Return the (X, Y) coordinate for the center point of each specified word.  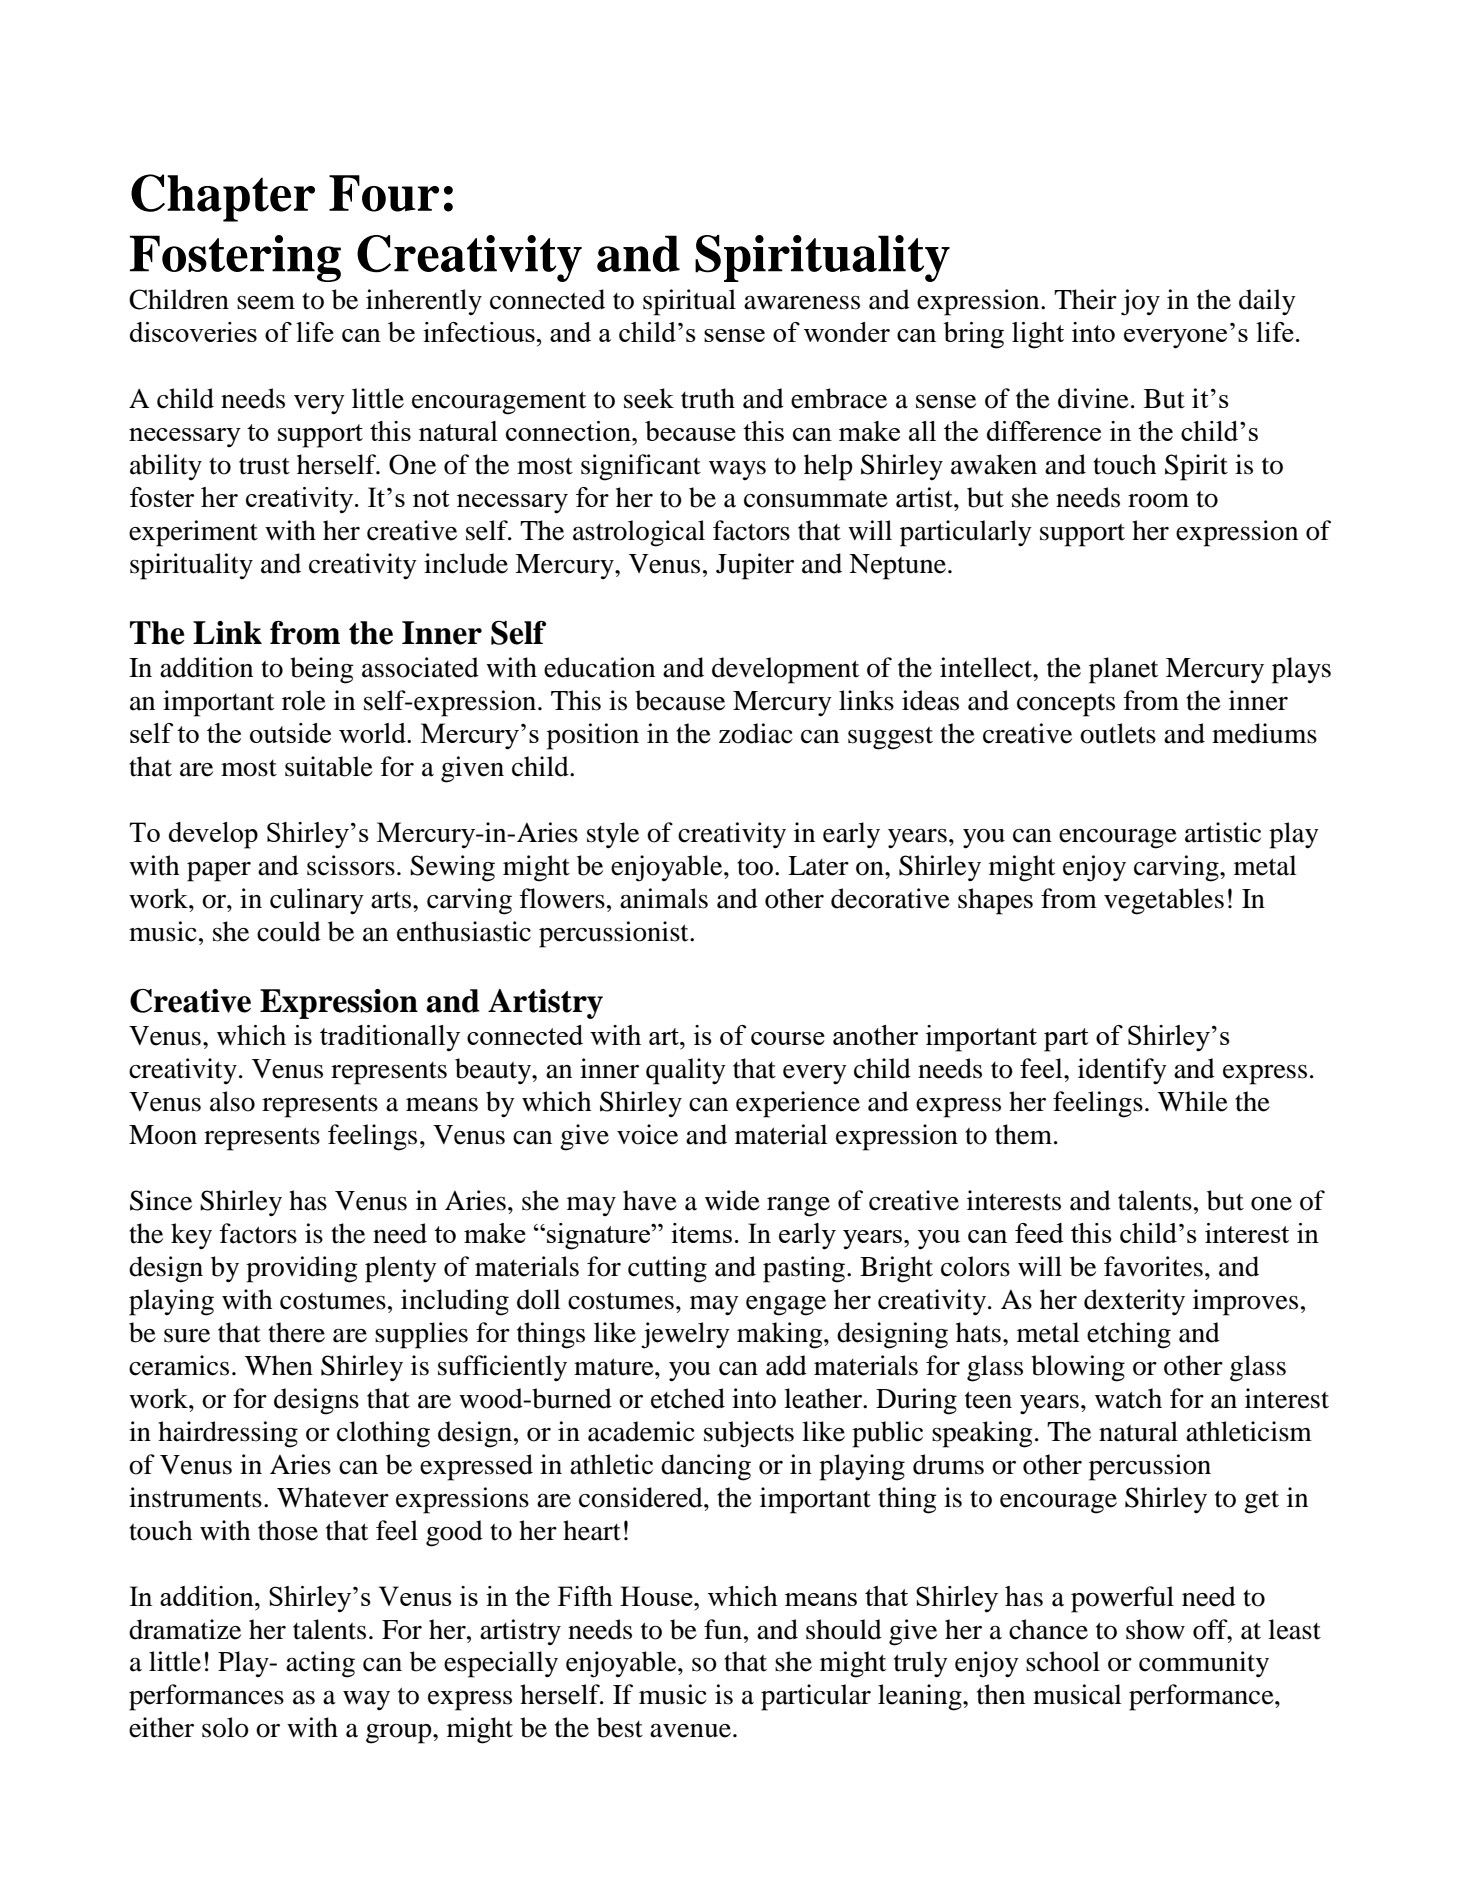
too (755, 867)
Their (1085, 299)
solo (225, 1727)
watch (1128, 1398)
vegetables (1164, 901)
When (279, 1365)
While (1193, 1101)
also (232, 1101)
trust (264, 466)
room (1158, 501)
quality (686, 1071)
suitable (329, 766)
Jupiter (755, 566)
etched (688, 1398)
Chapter (223, 198)
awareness (802, 303)
